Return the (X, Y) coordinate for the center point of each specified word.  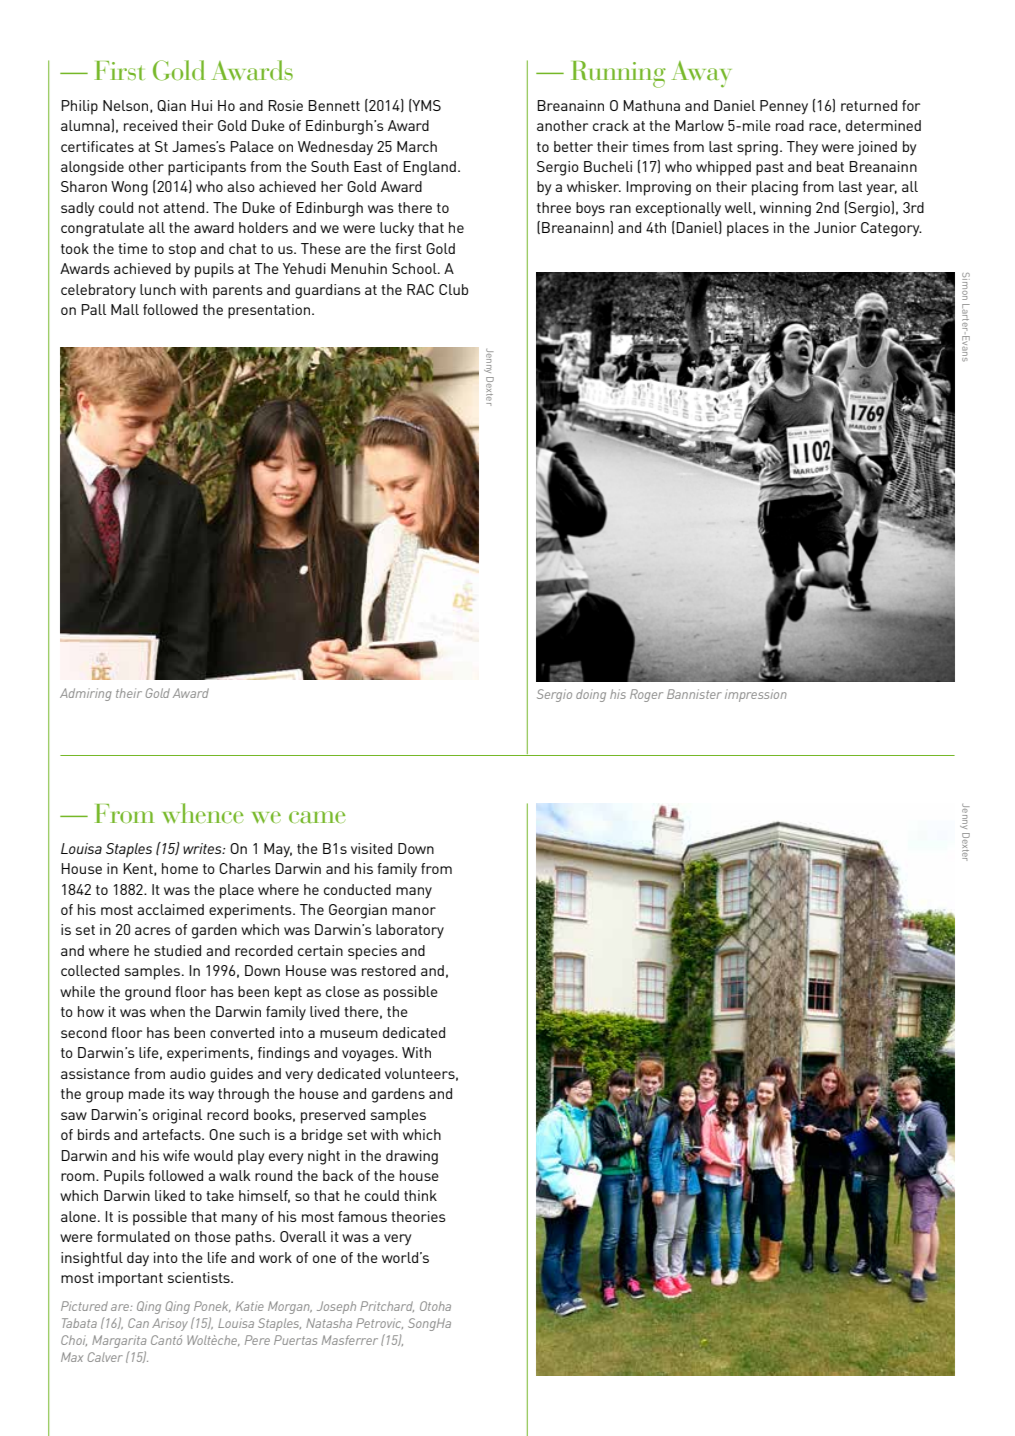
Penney (784, 107)
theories (418, 1216)
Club (453, 289)
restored (389, 970)
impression (756, 695)
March (417, 146)
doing (591, 695)
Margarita (119, 1341)
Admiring (85, 694)
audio (188, 1073)
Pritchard (387, 1306)
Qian (171, 106)
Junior (835, 227)
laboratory (410, 931)
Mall (125, 309)
